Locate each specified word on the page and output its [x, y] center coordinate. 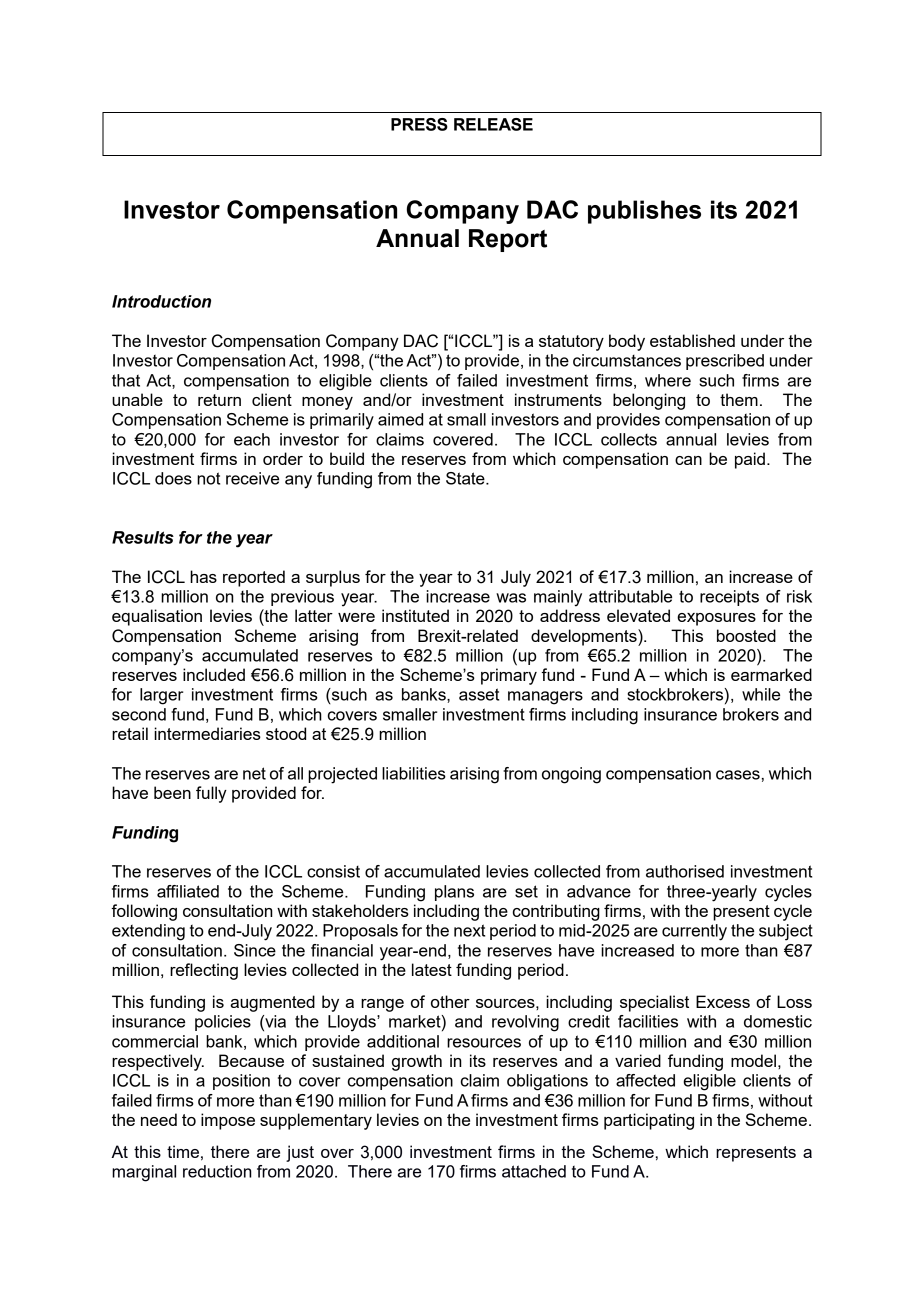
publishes [644, 212]
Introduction [161, 301]
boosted [746, 635]
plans [454, 893]
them [739, 399]
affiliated [188, 891]
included [214, 674]
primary [509, 676]
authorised [685, 871]
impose [228, 1121]
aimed [400, 419]
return [219, 400]
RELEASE [493, 124]
